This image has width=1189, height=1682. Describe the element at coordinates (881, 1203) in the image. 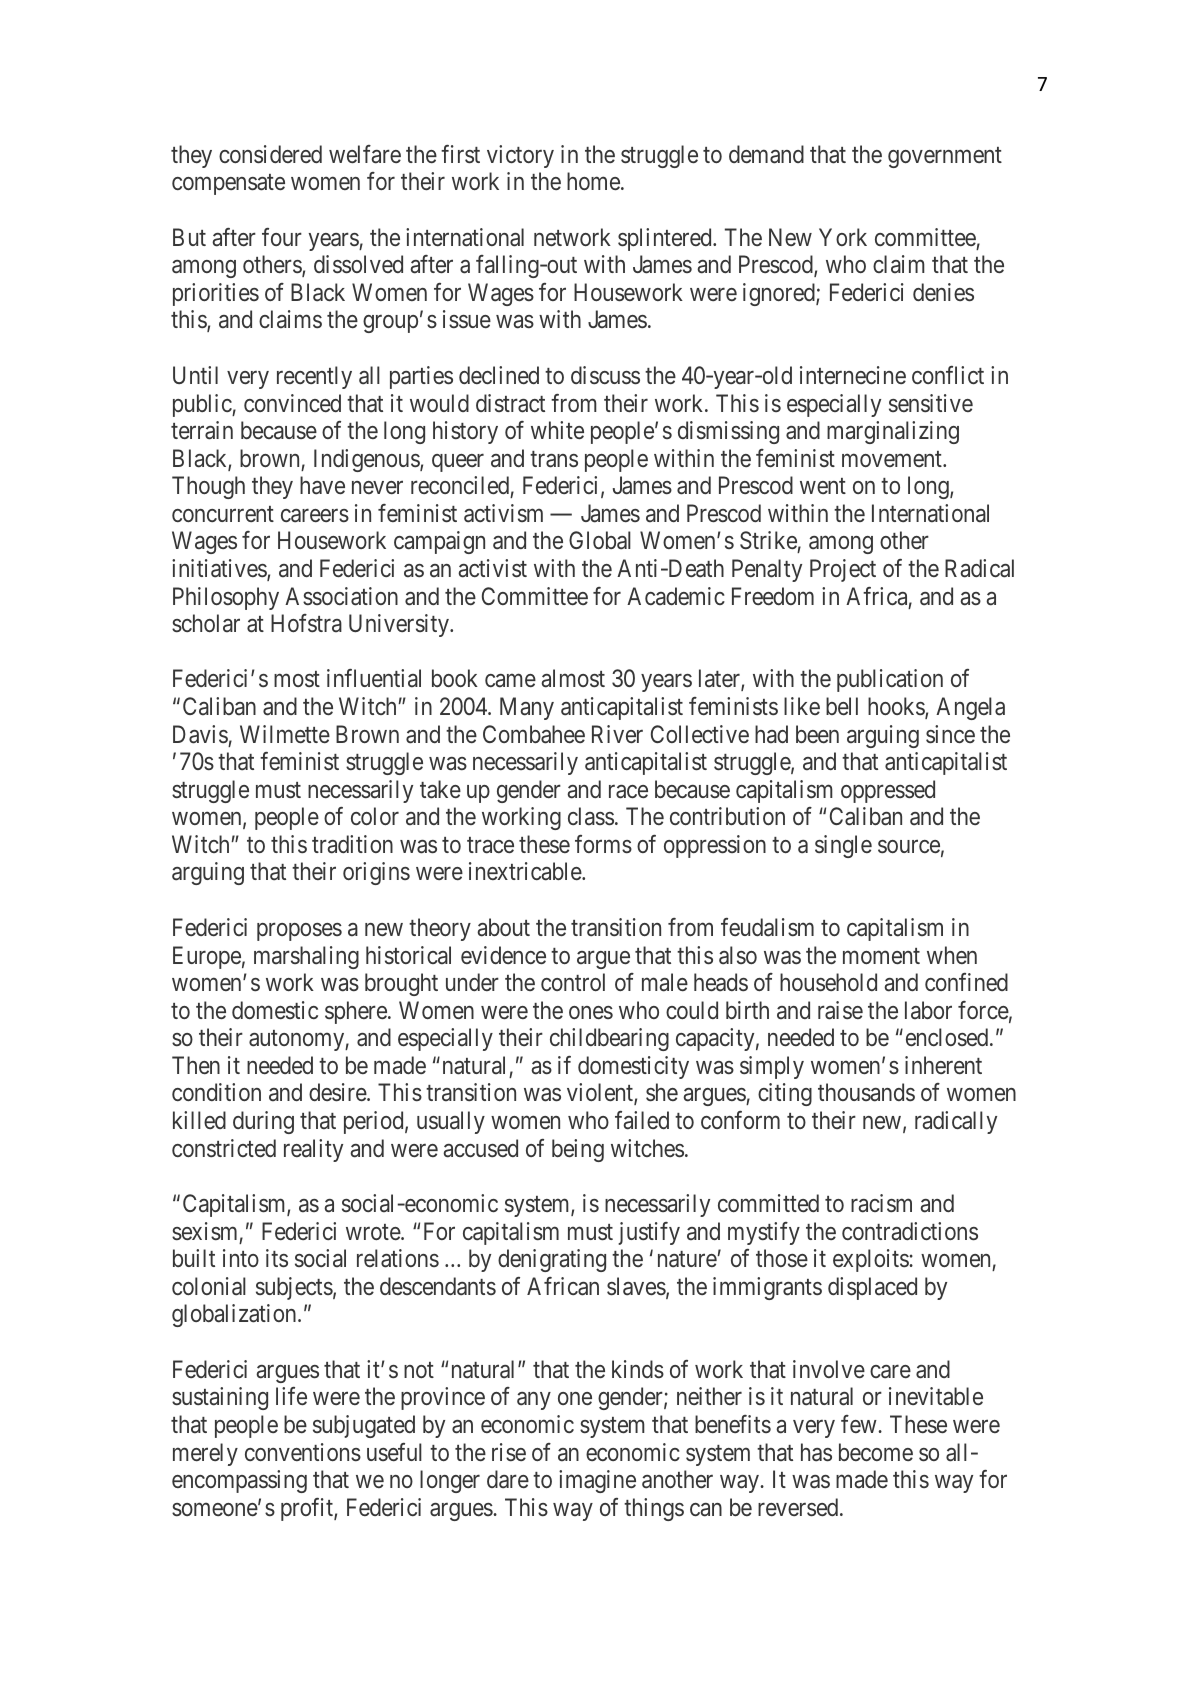

I see `racism` at that location.
